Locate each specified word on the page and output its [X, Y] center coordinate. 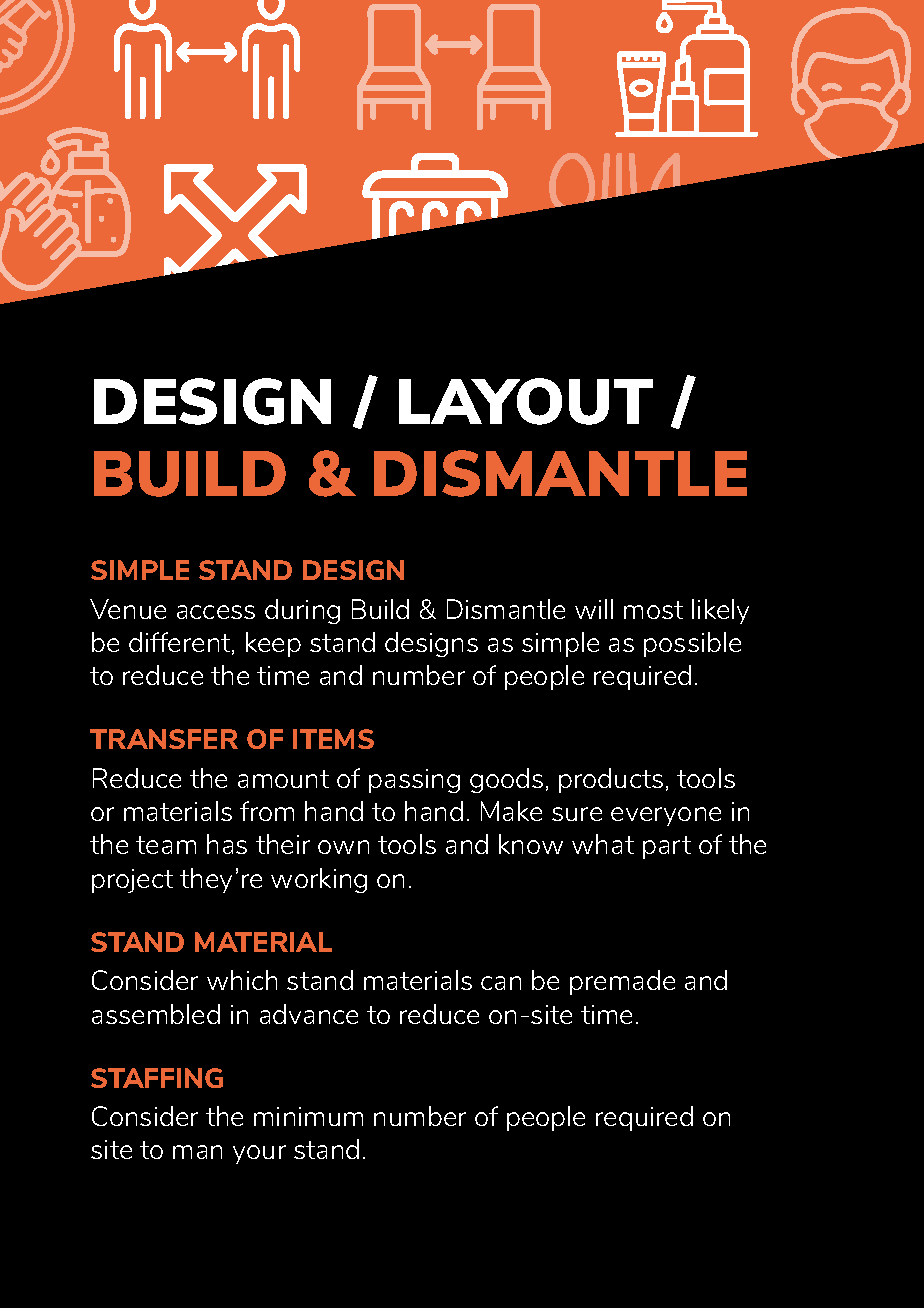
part [667, 847]
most [653, 610]
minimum [308, 1116]
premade [622, 982]
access [216, 612]
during [302, 611]
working [319, 880]
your [259, 1154]
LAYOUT [526, 401]
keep [273, 644]
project [132, 881]
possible [692, 644]
